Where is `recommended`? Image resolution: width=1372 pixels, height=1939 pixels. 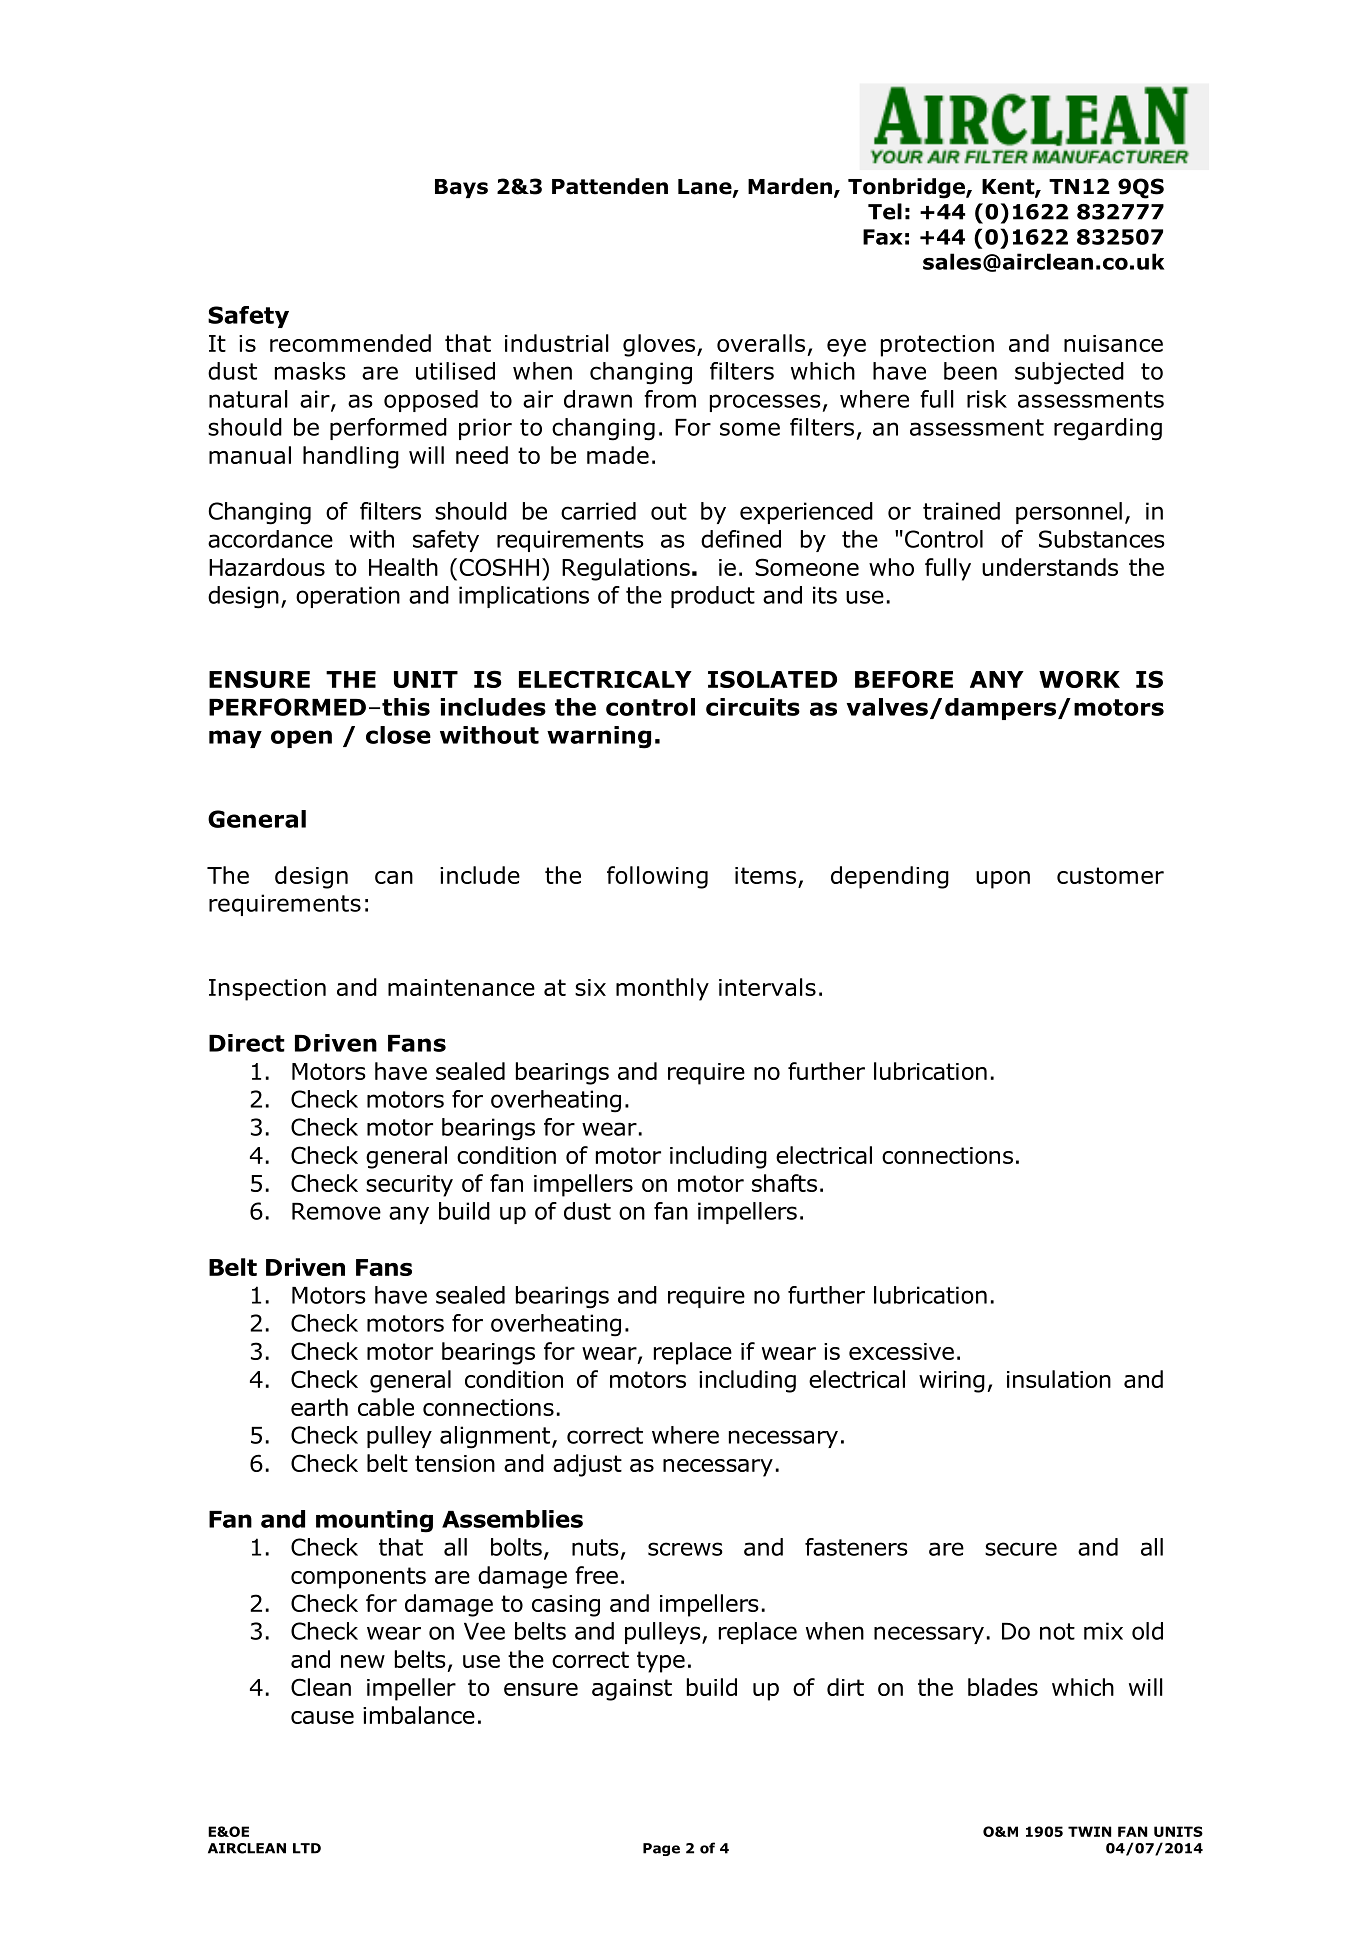 recommended is located at coordinates (350, 343).
